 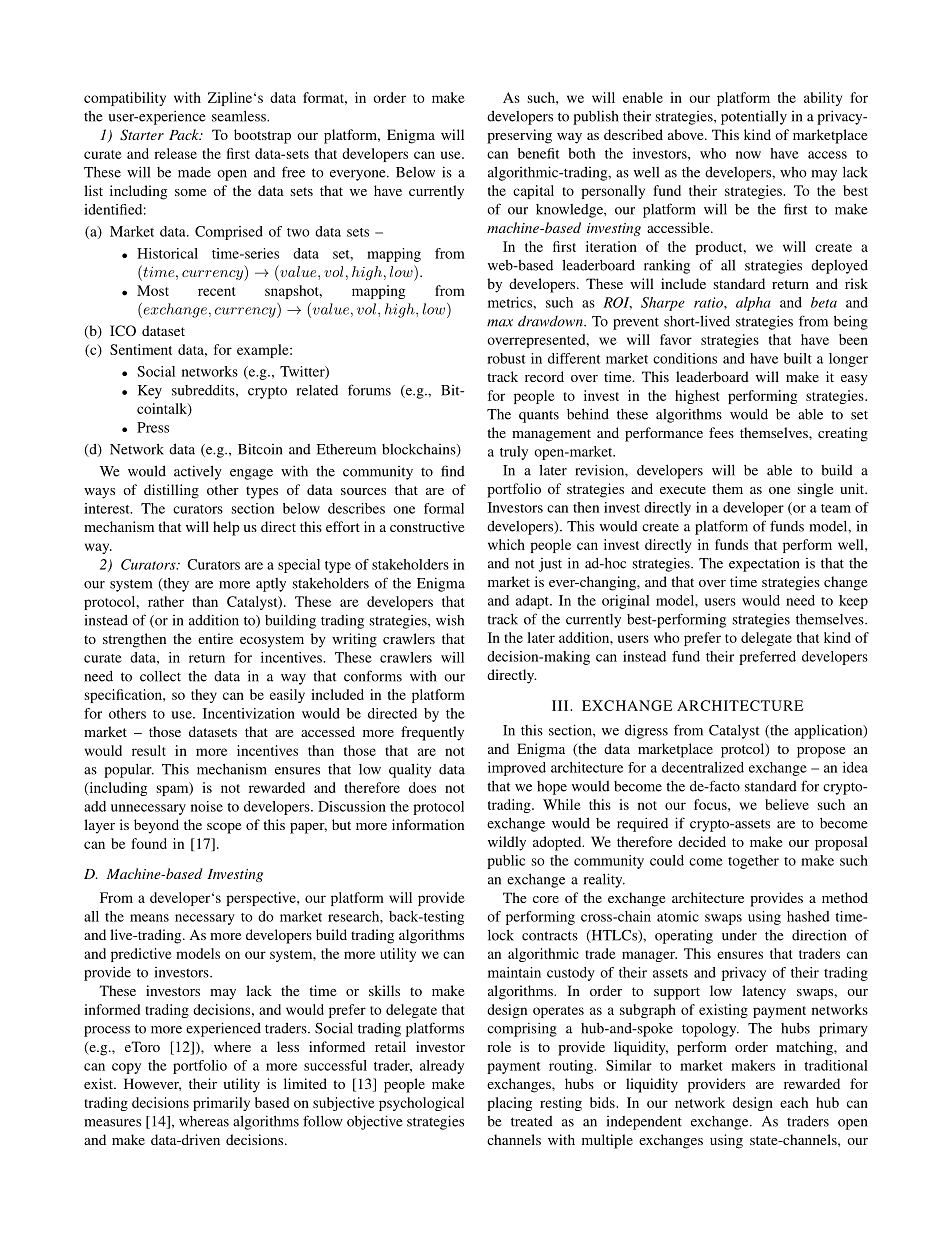 What do you see at coordinates (207, 806) in the screenshot?
I see `noise` at bounding box center [207, 806].
